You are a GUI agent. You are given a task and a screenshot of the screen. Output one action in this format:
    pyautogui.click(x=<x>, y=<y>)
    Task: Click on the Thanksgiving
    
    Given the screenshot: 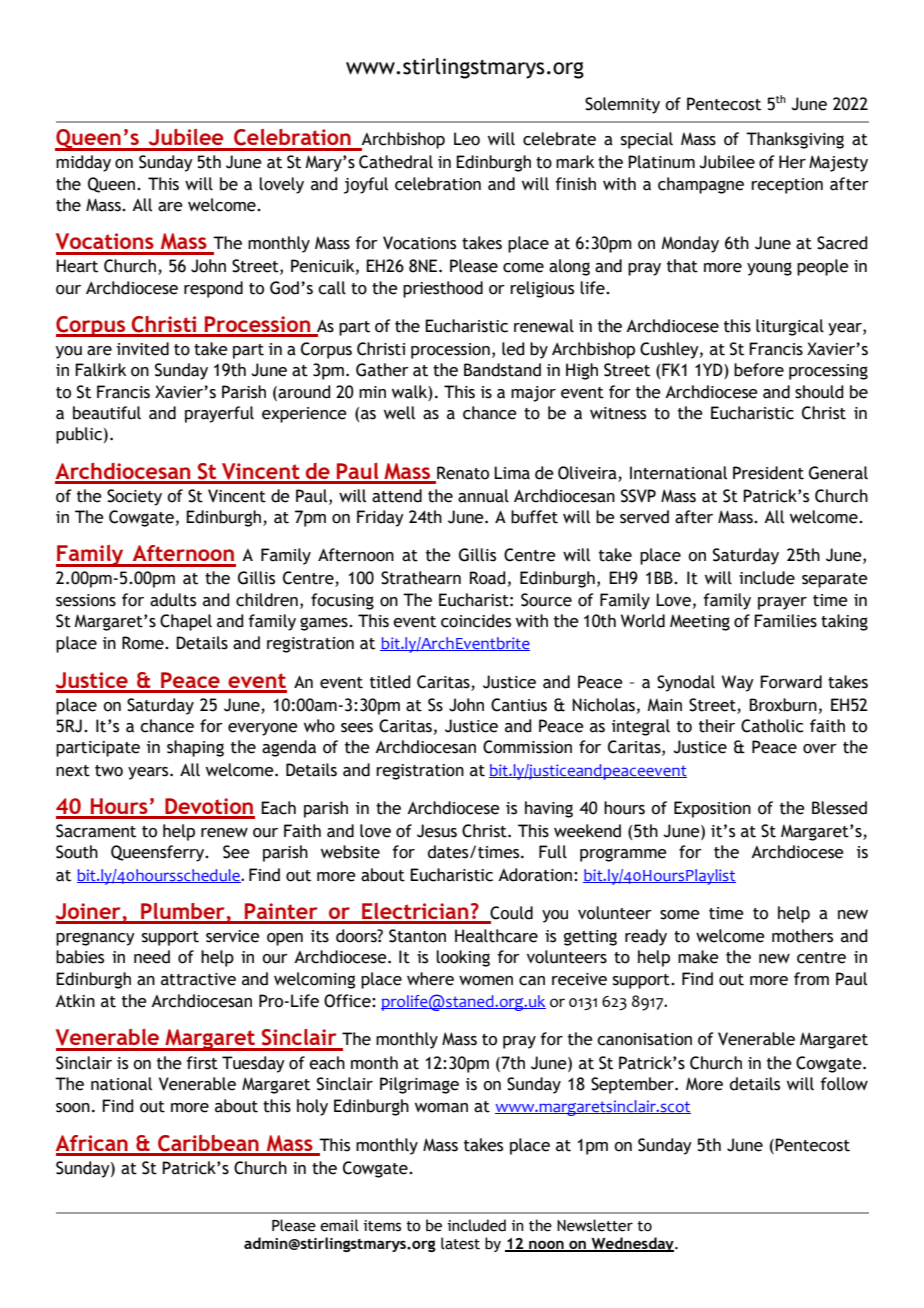 What is the action you would take?
    pyautogui.click(x=795, y=140)
